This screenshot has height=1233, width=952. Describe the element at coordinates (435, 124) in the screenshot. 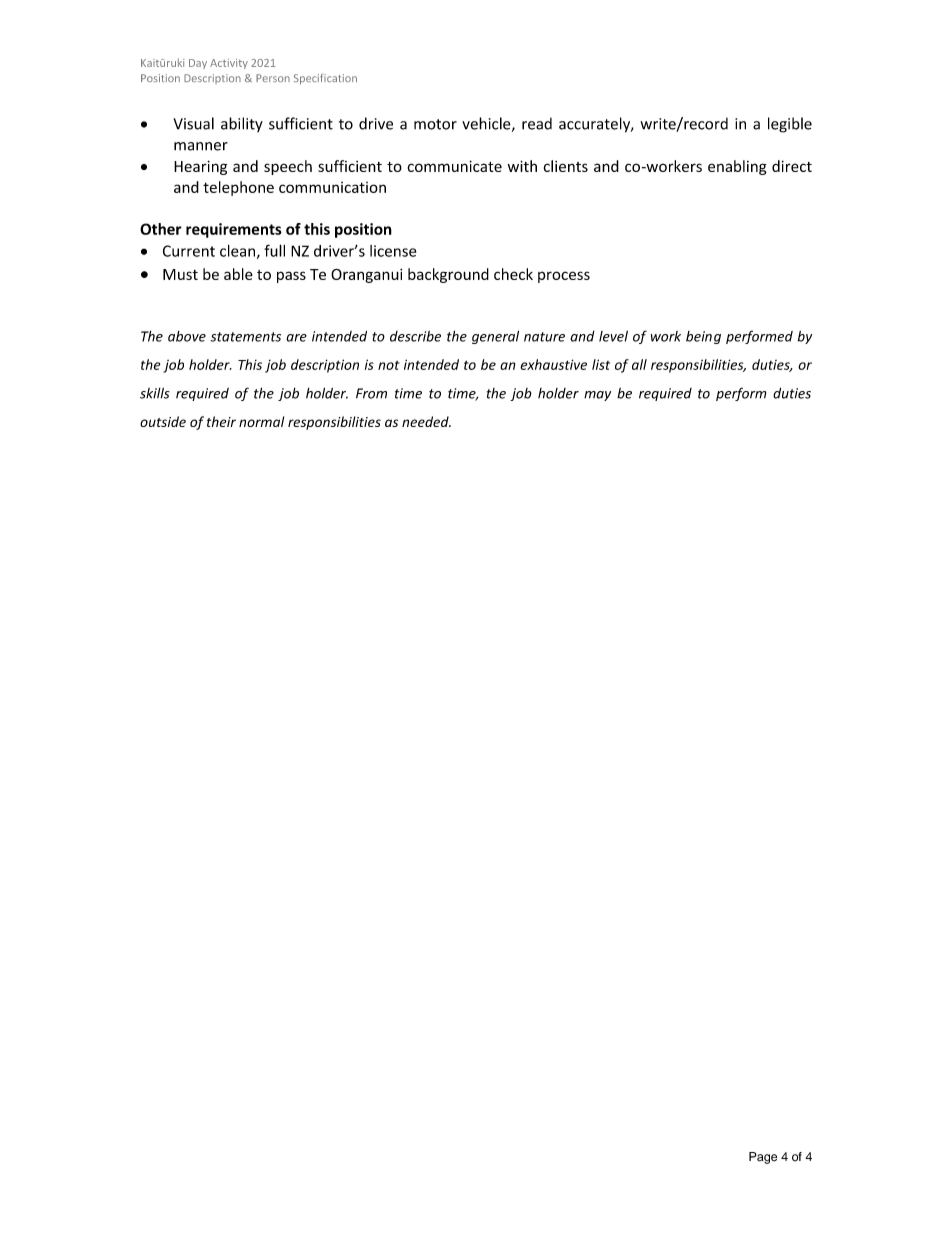

I see `motor` at that location.
